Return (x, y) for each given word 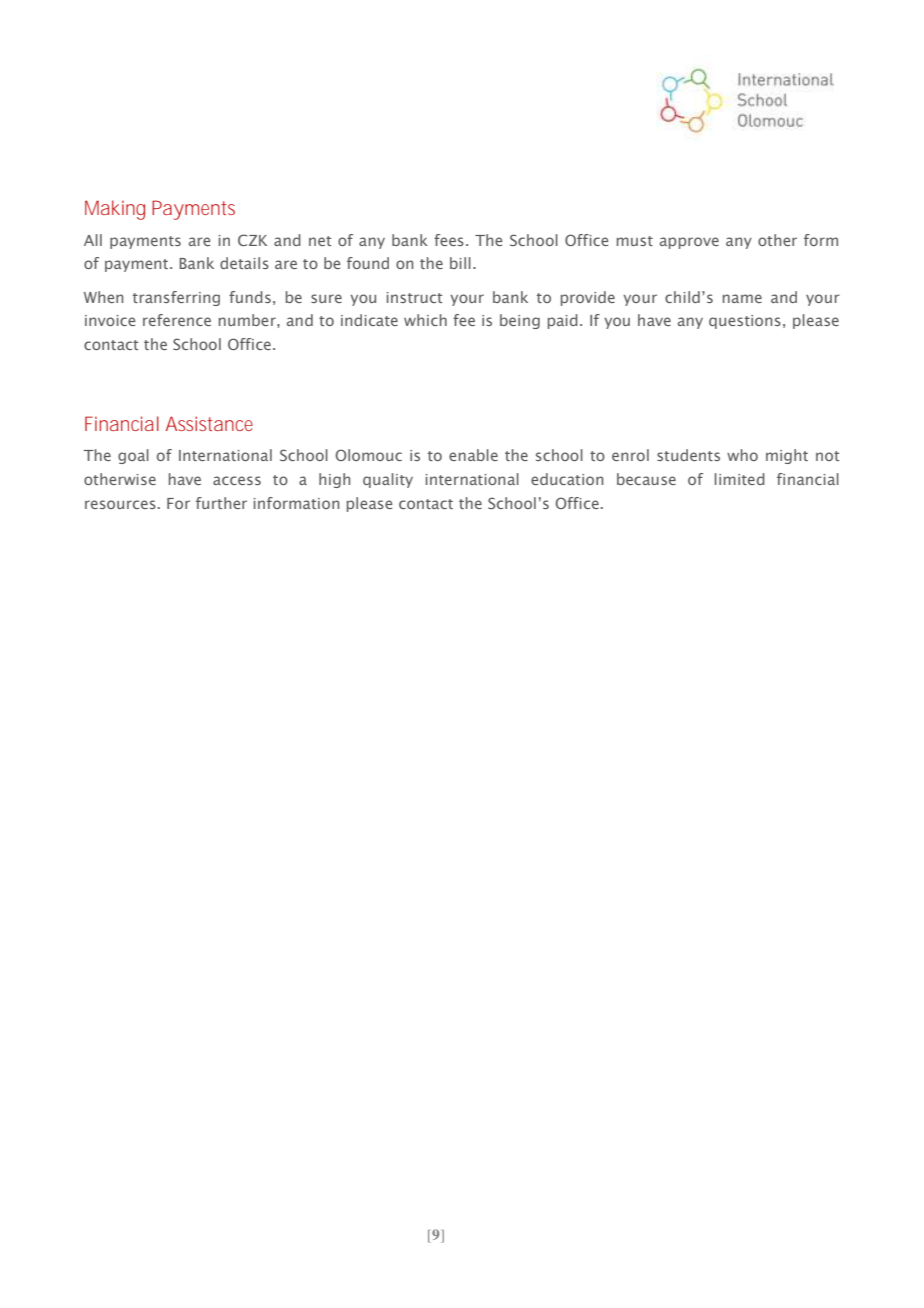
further (221, 503)
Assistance (209, 423)
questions (745, 322)
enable (473, 455)
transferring (176, 298)
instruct (414, 297)
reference (177, 320)
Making (115, 210)
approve (689, 243)
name (742, 298)
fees (449, 240)
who (742, 455)
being (520, 321)
